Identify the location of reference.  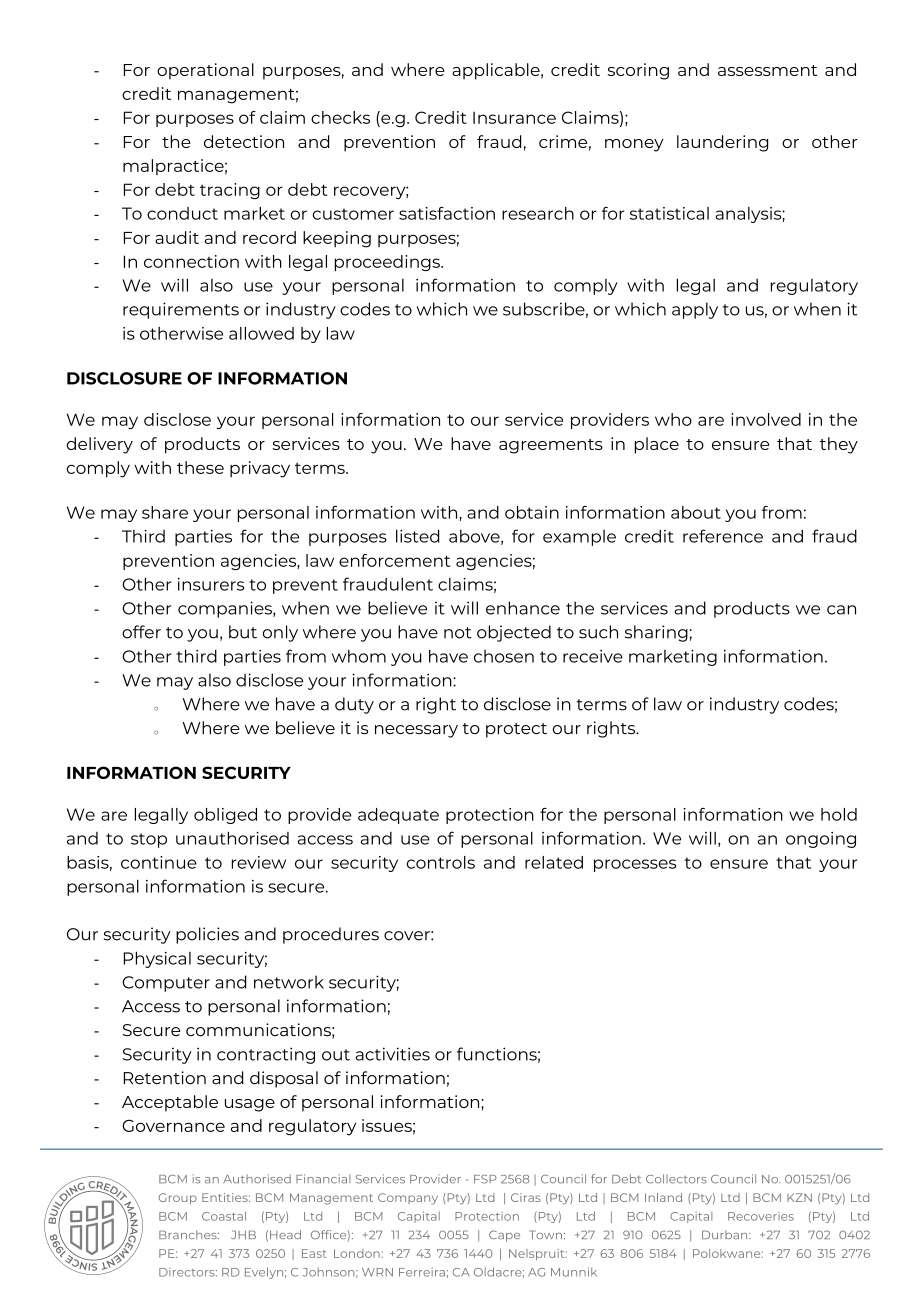
(723, 536).
